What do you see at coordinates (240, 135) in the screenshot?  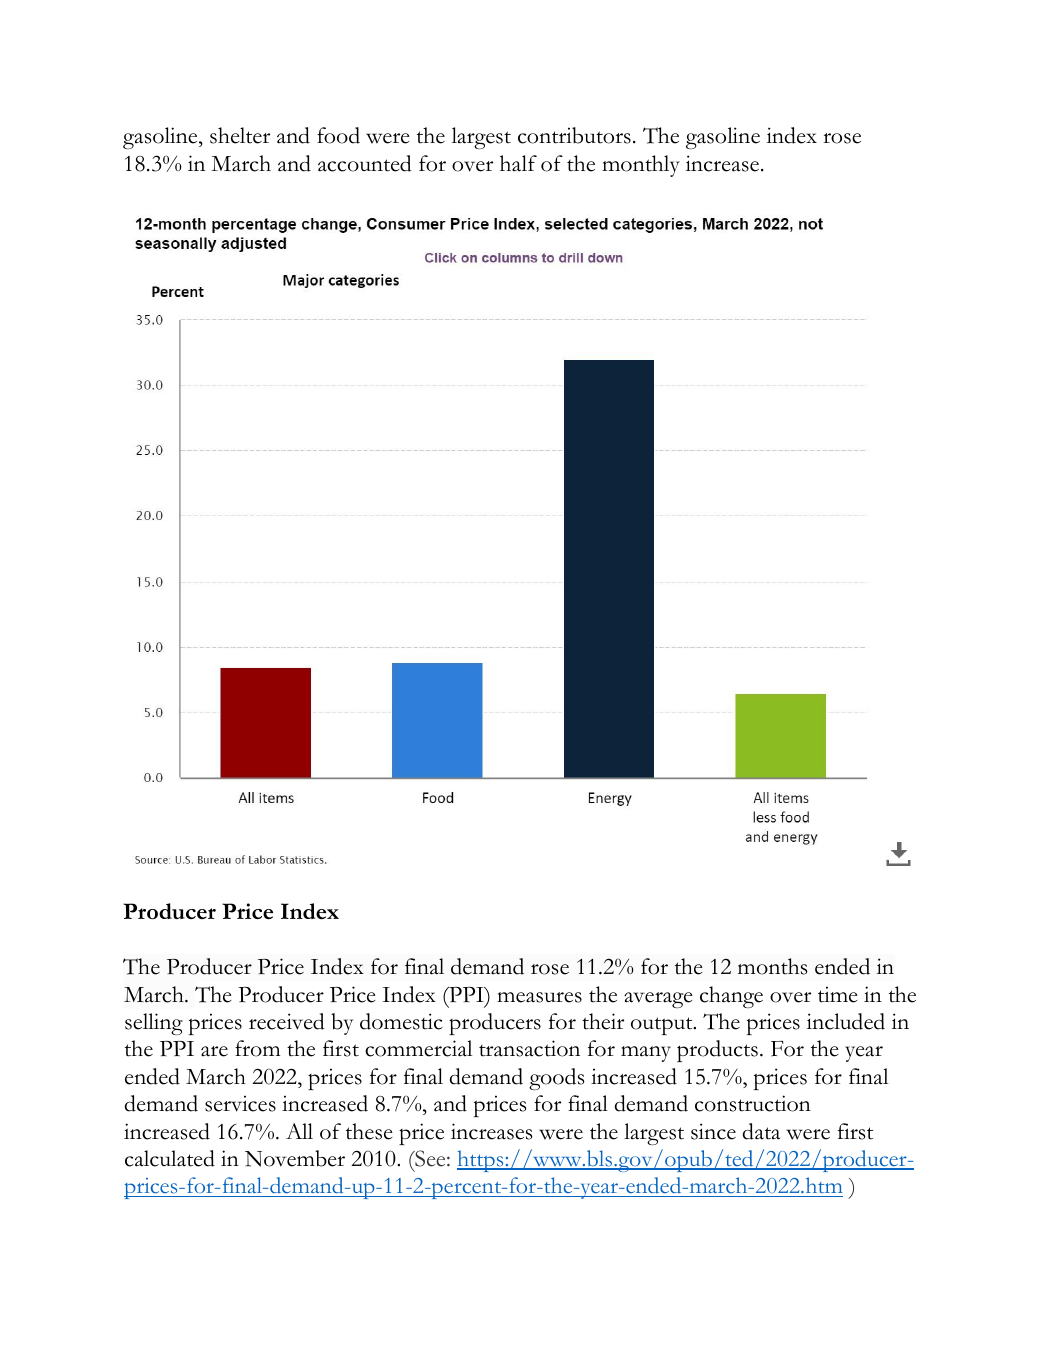 I see `shelter` at bounding box center [240, 135].
